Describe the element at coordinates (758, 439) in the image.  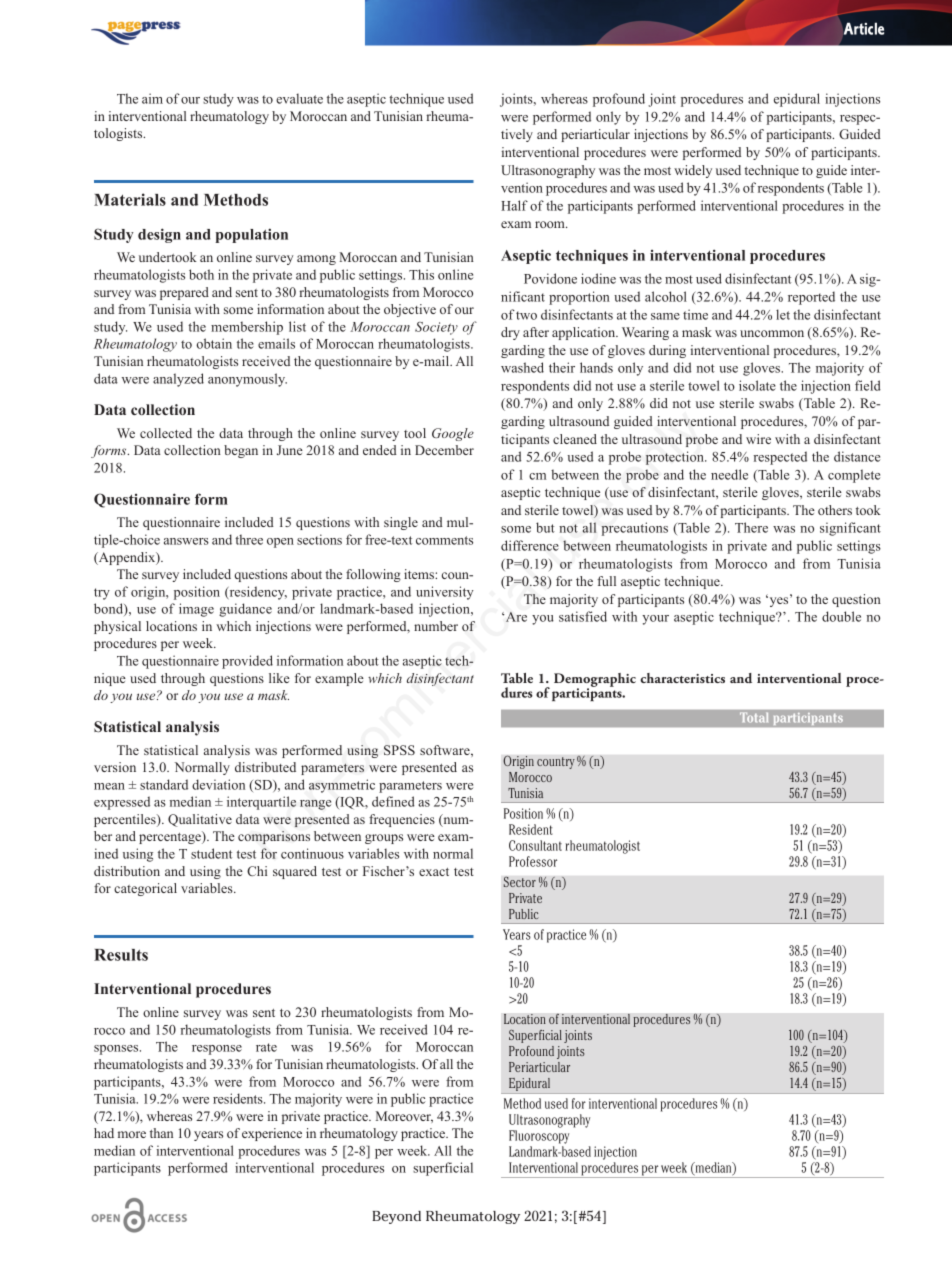
I see `wire` at that location.
